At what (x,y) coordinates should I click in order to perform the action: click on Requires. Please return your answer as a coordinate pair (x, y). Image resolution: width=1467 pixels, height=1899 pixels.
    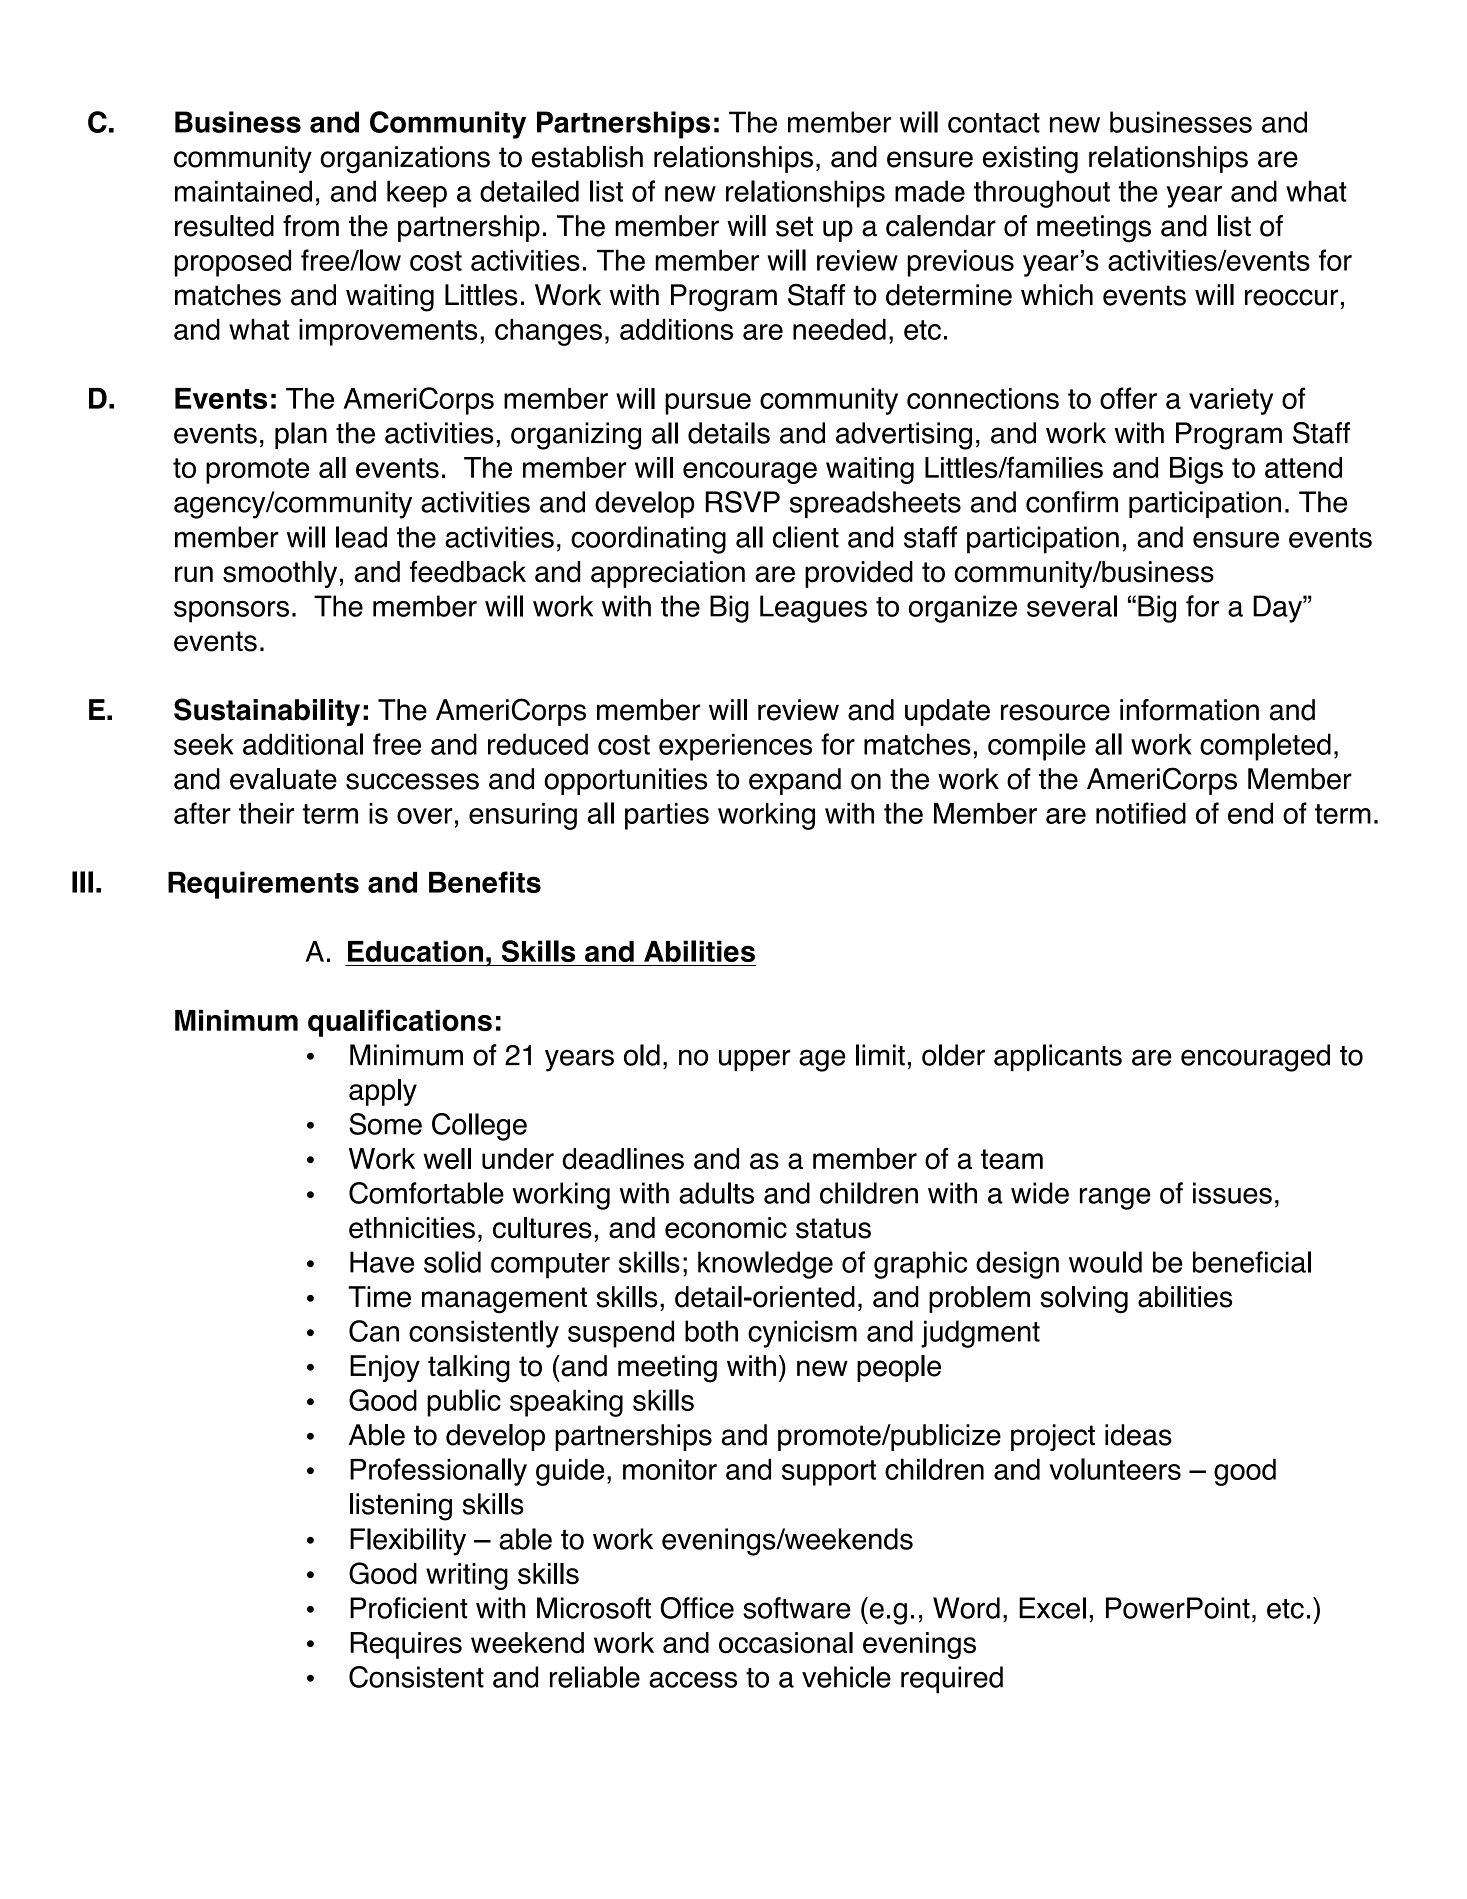
    Looking at the image, I should click on (406, 1645).
